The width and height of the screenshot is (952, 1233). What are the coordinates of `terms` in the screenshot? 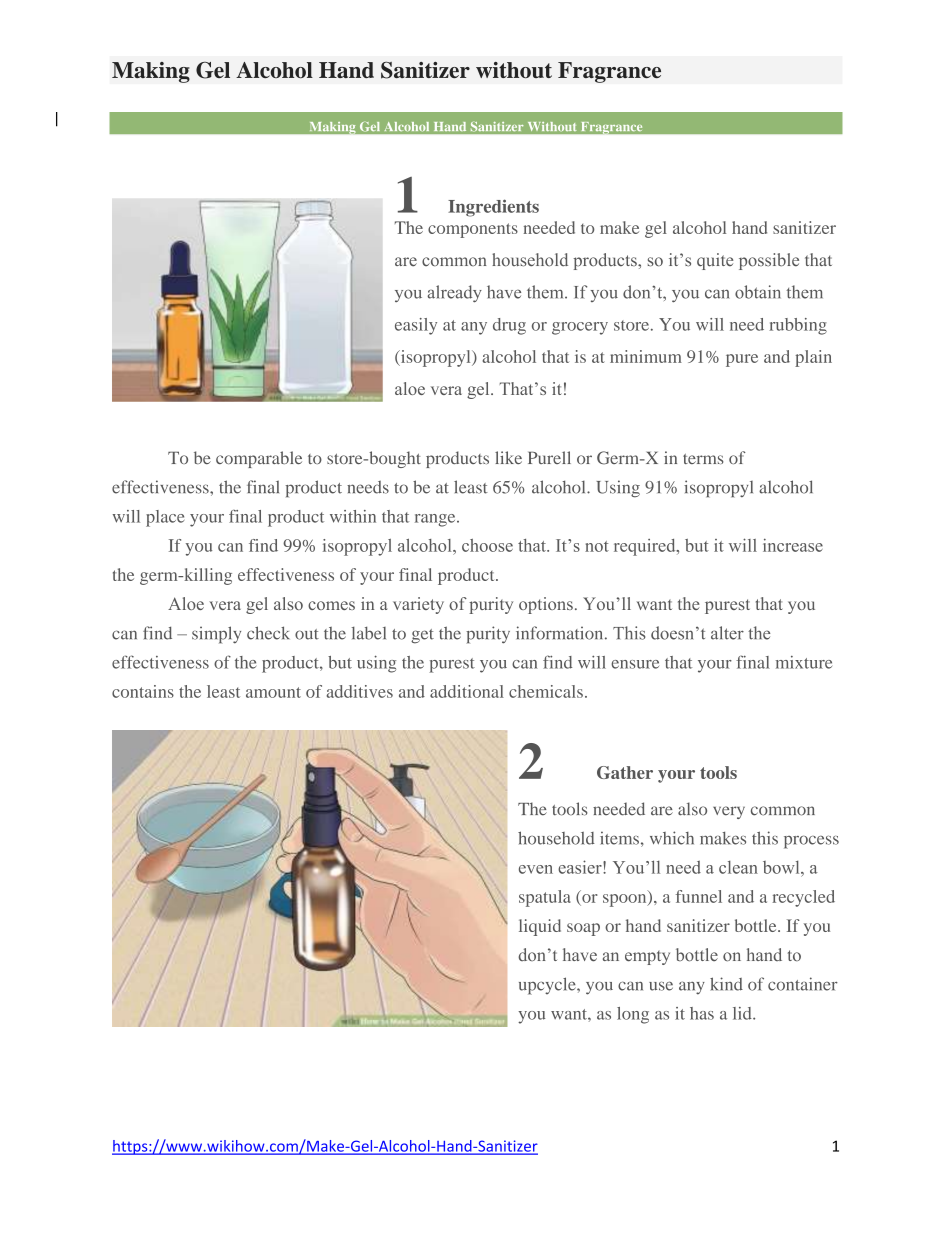 It's located at (703, 459).
